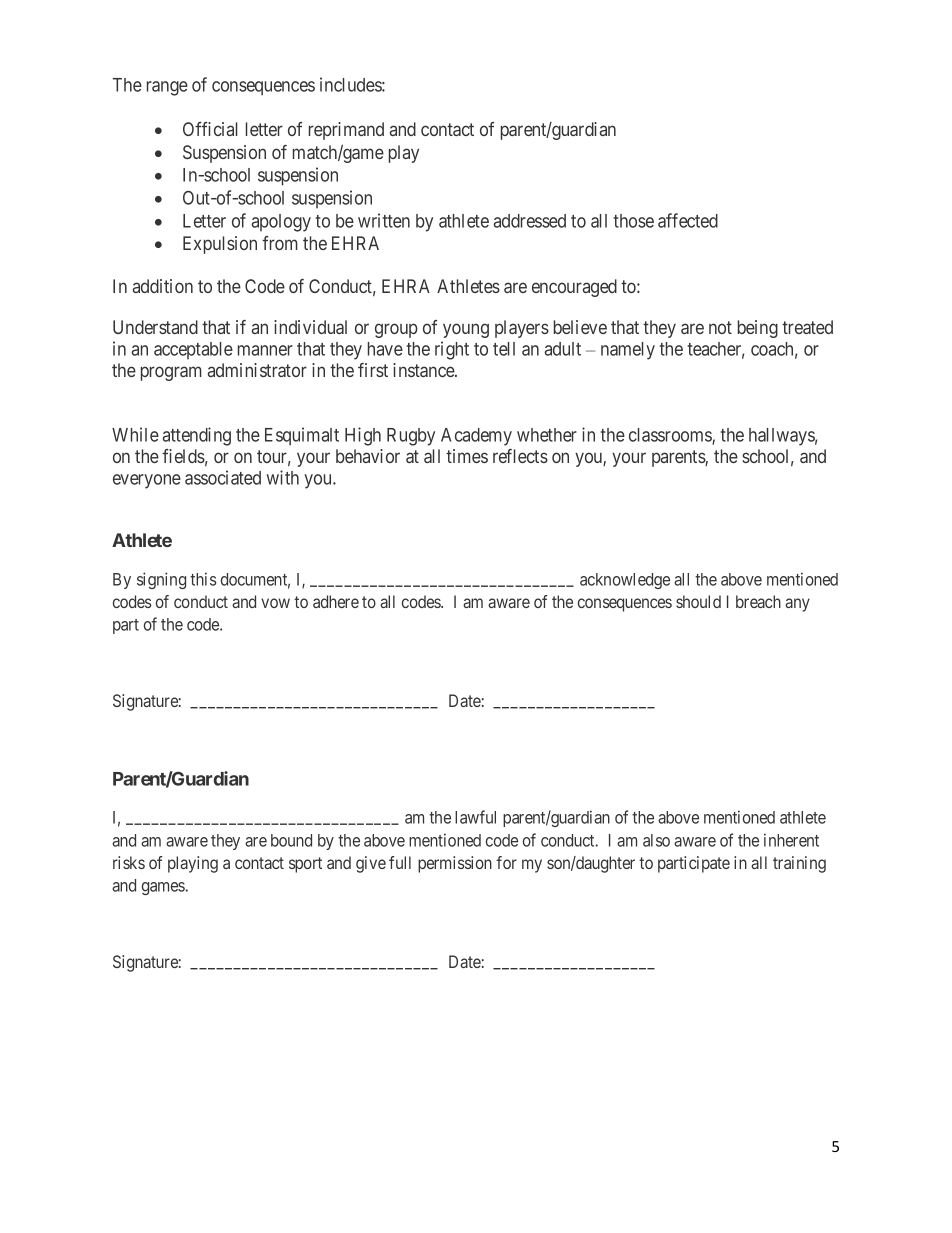 The width and height of the screenshot is (952, 1233). Describe the element at coordinates (455, 864) in the screenshot. I see `permission` at that location.
